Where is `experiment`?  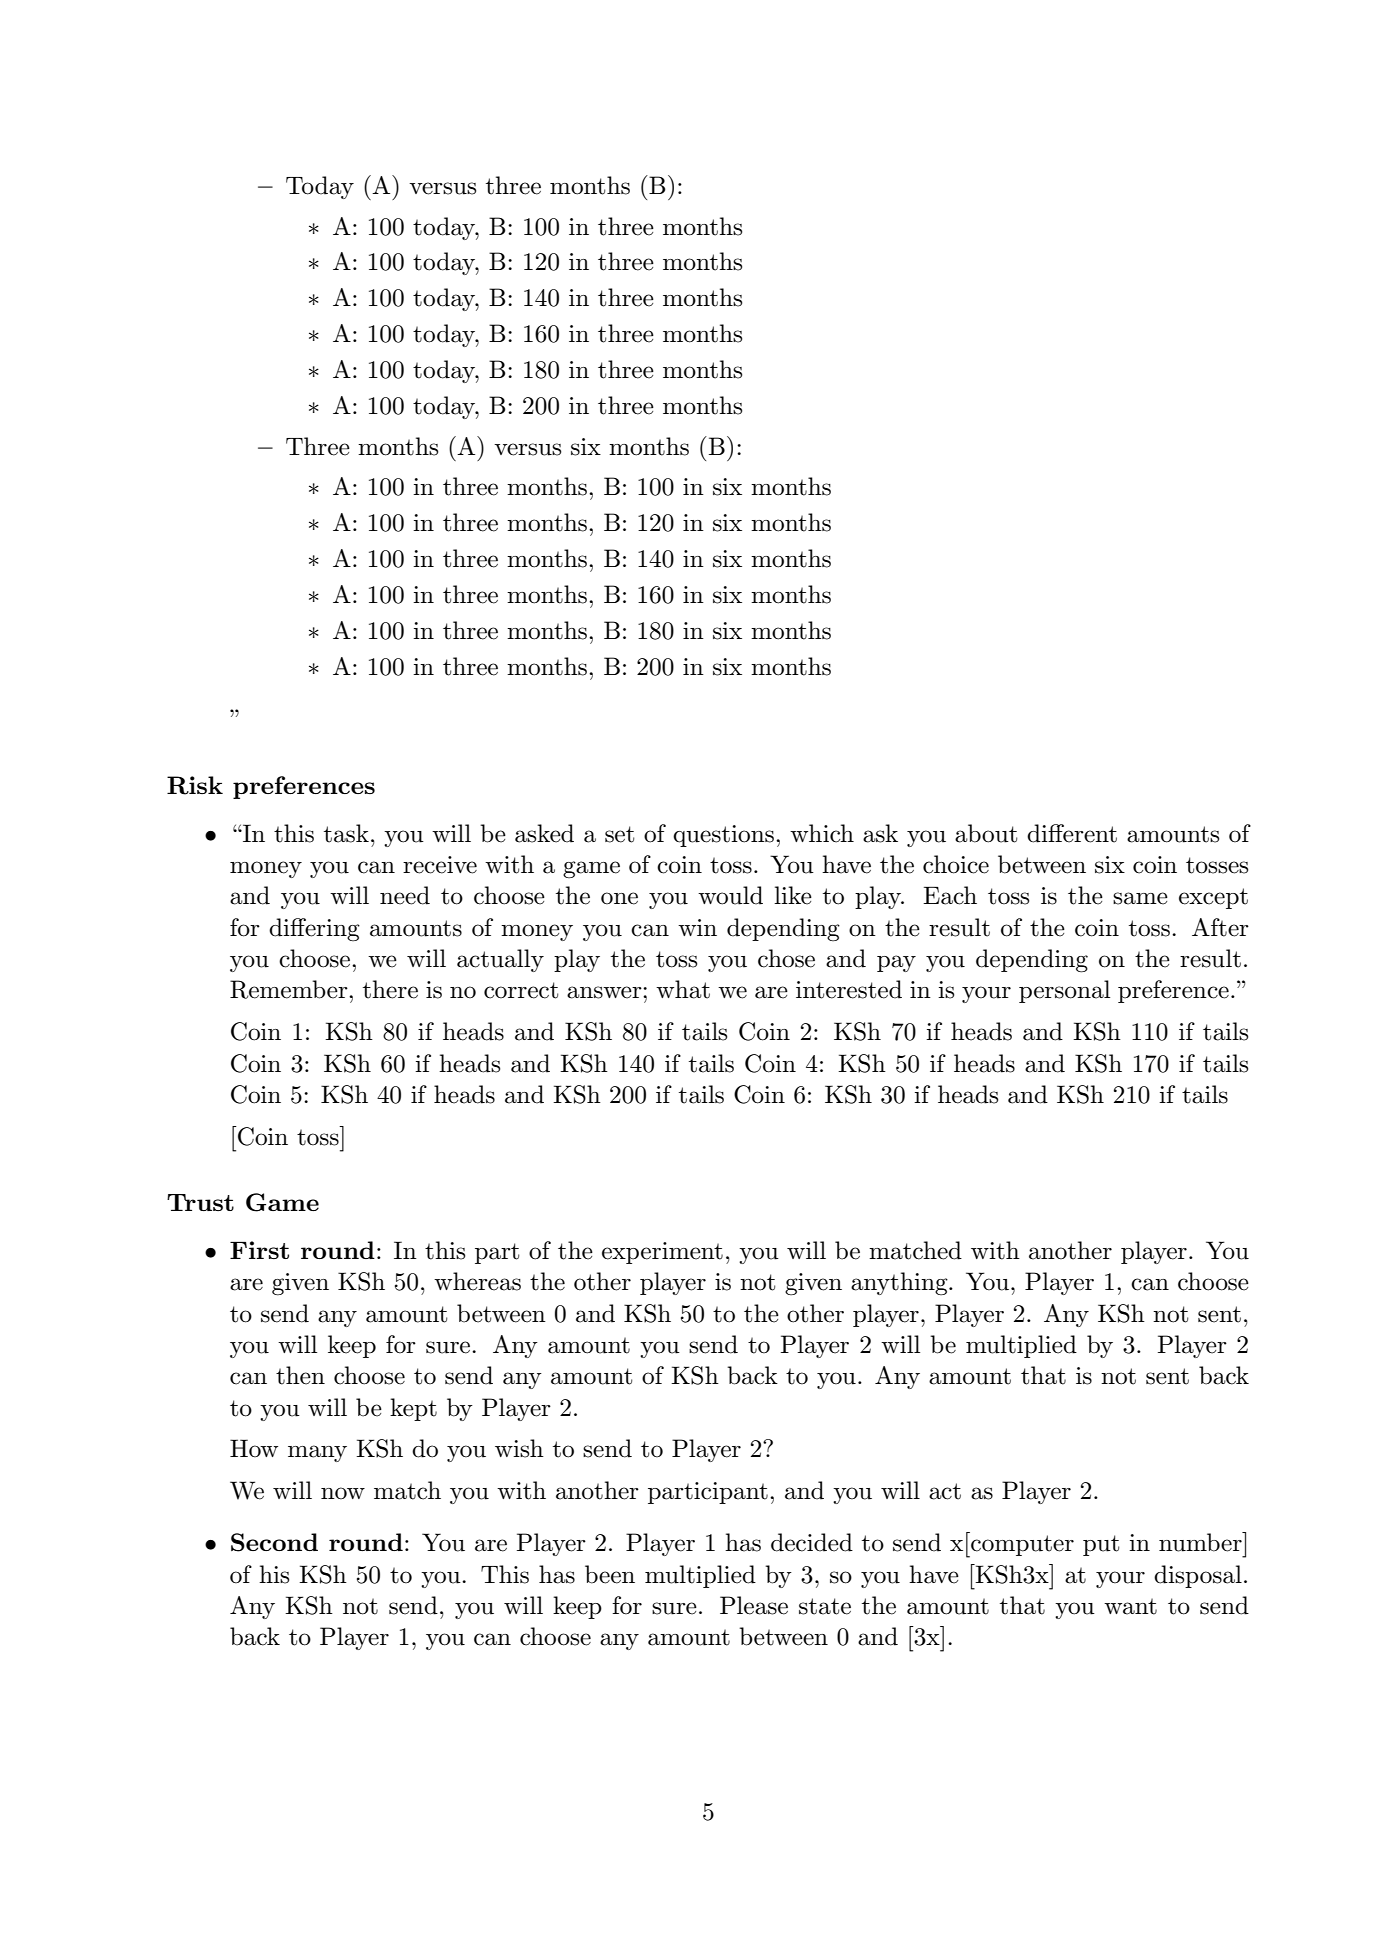
experiment is located at coordinates (662, 1253).
